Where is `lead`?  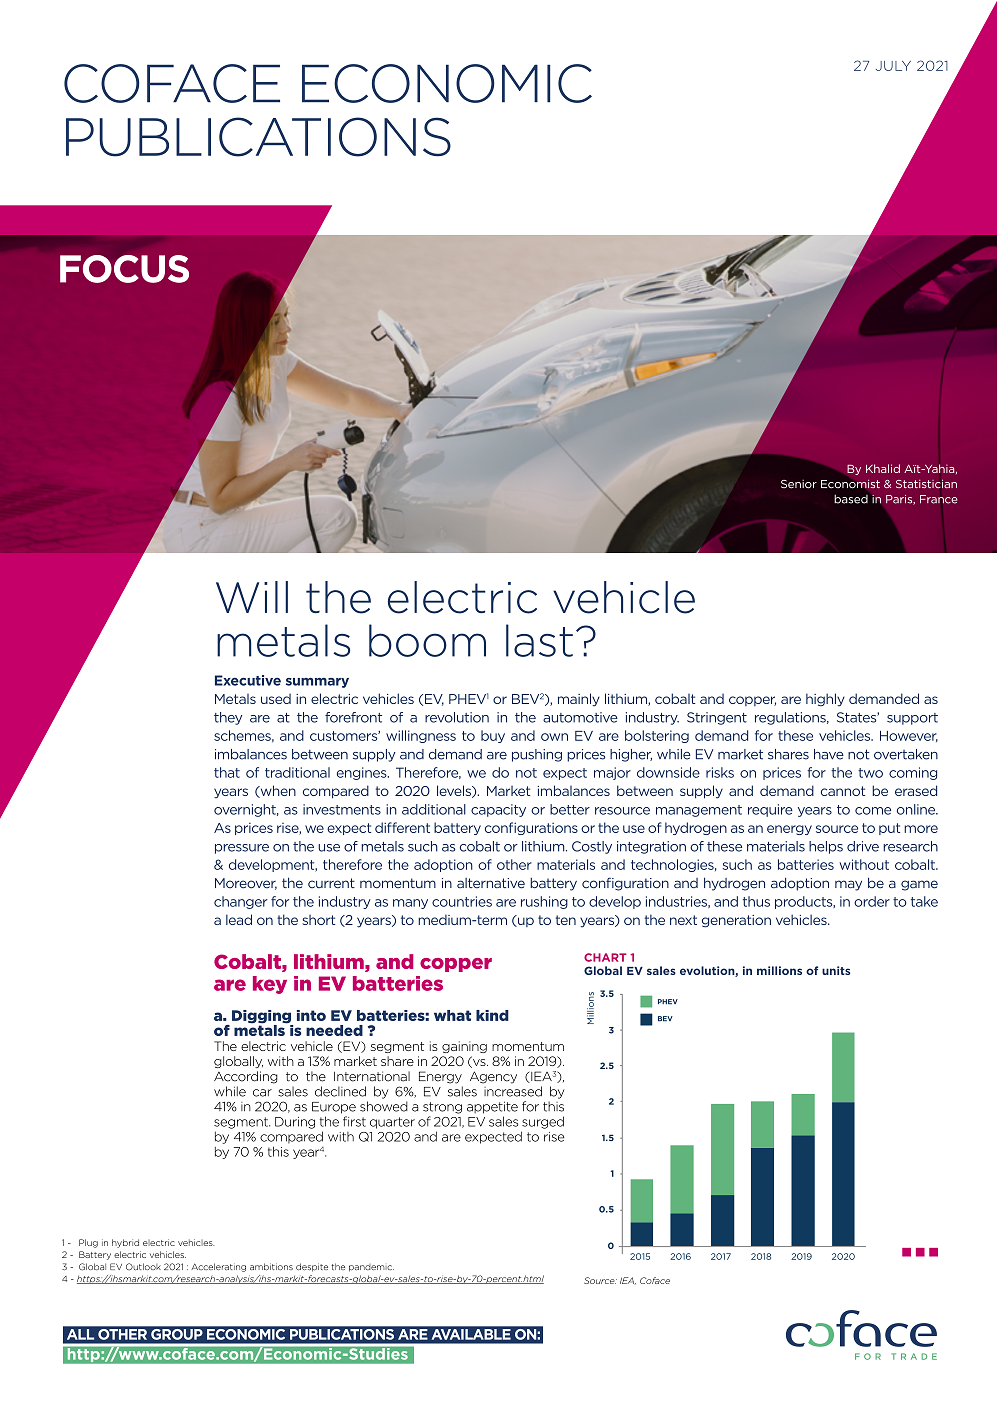
lead is located at coordinates (239, 919).
